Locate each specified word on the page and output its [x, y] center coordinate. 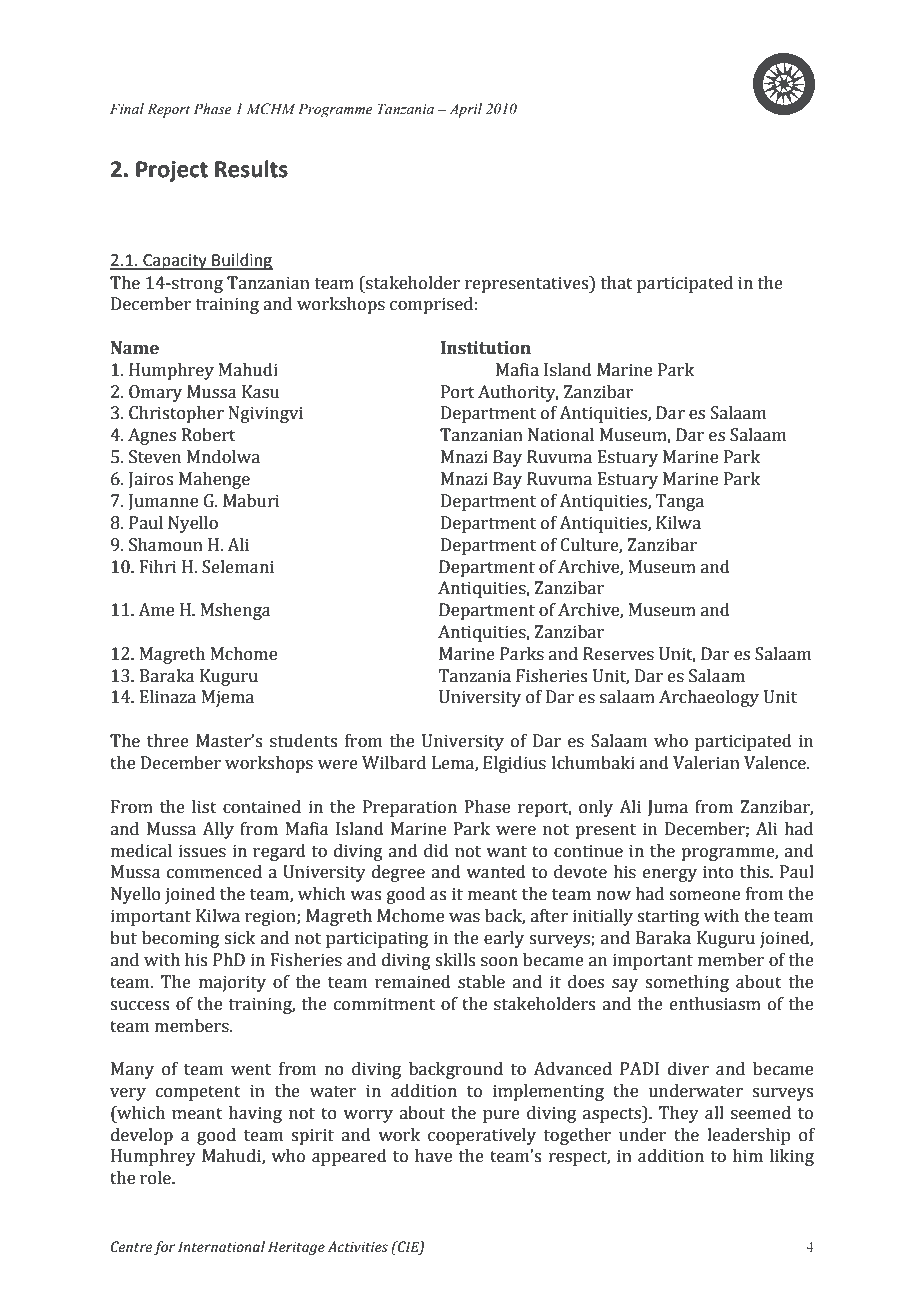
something [687, 983]
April [465, 110]
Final [127, 108]
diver [688, 1069]
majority [232, 983]
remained [413, 982]
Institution [486, 348]
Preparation [410, 808]
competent [198, 1093]
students [303, 741]
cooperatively [482, 1136]
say [625, 985]
